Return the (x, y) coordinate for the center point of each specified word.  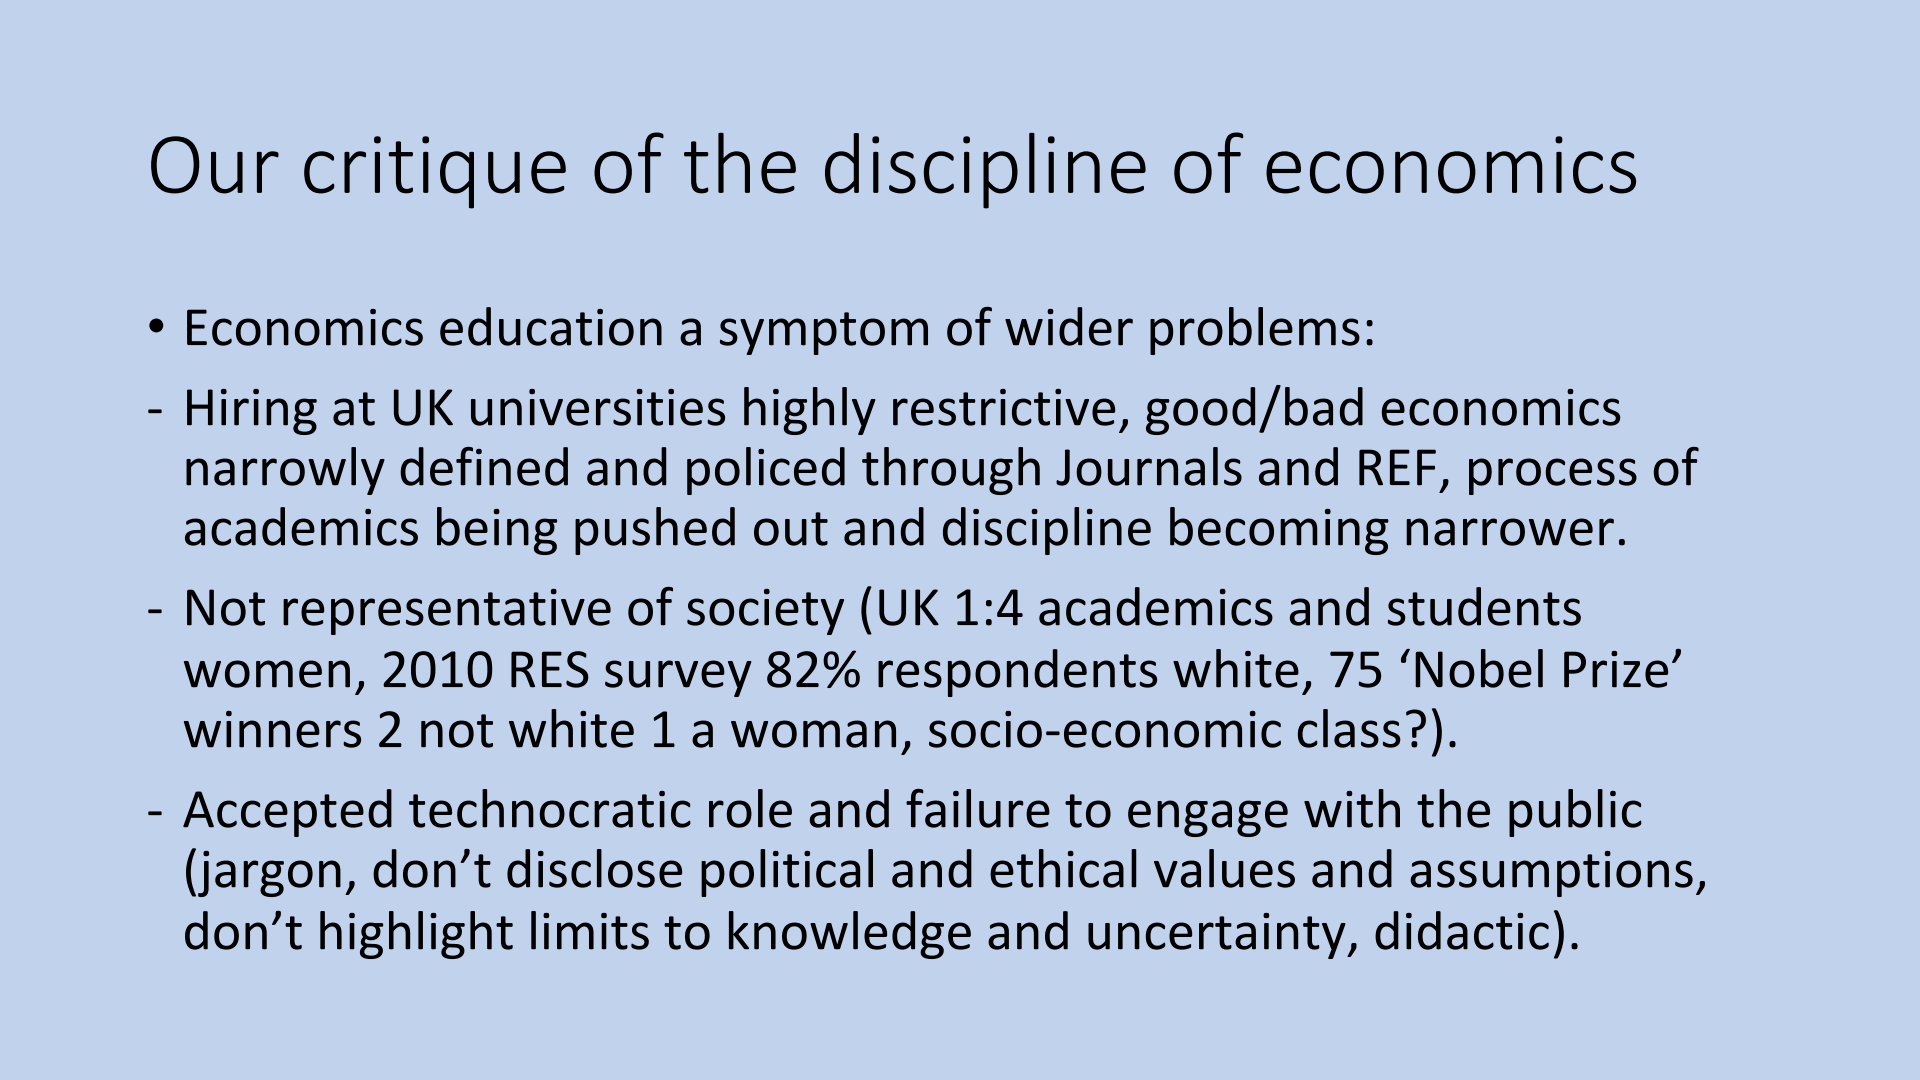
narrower (1510, 532)
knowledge (850, 935)
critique (435, 172)
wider (1069, 326)
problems (1255, 331)
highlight (416, 935)
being (497, 531)
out (791, 529)
